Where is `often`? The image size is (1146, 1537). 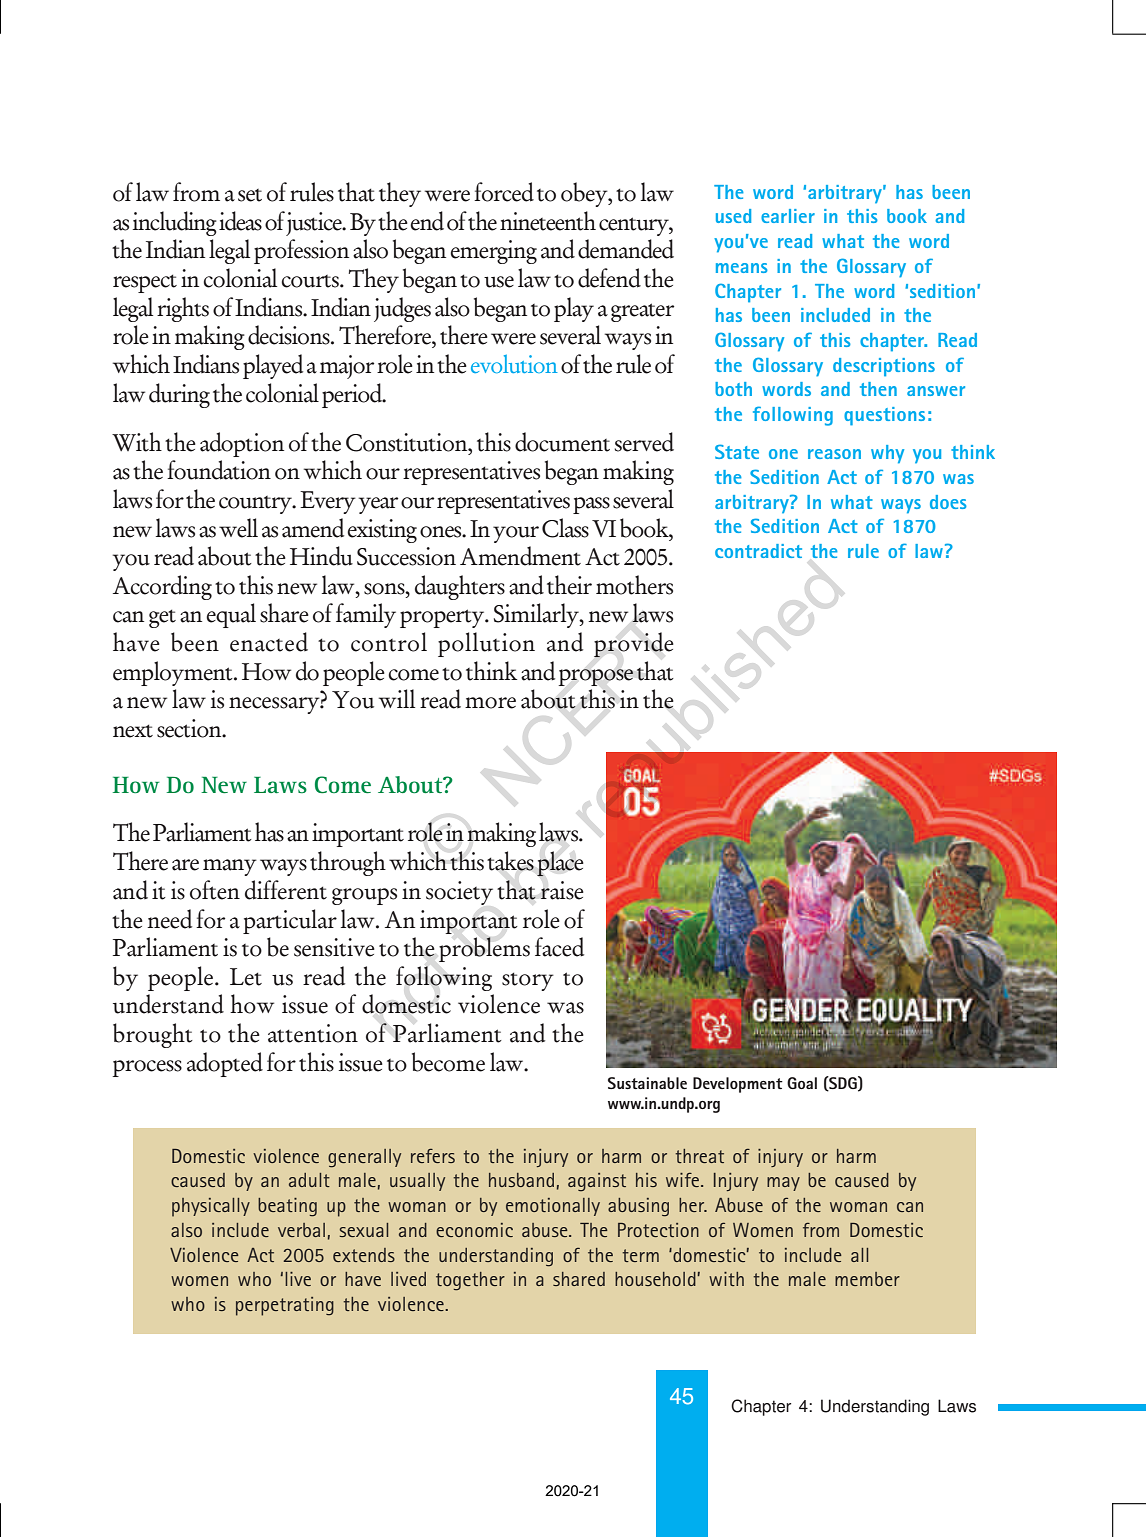
often is located at coordinates (215, 890).
